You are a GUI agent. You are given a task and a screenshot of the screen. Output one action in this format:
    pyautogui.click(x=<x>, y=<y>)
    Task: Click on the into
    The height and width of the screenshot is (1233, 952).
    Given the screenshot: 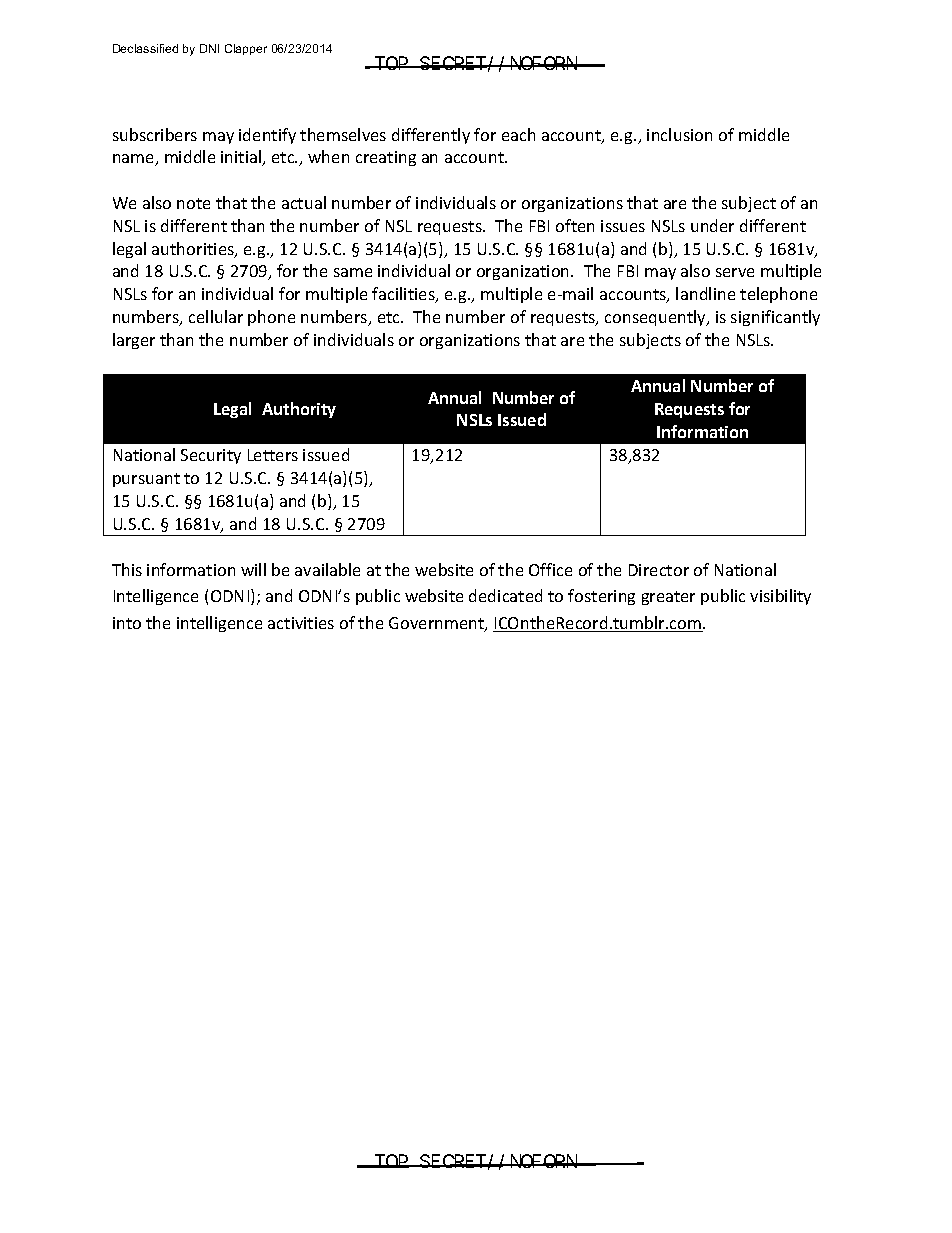 What is the action you would take?
    pyautogui.click(x=127, y=623)
